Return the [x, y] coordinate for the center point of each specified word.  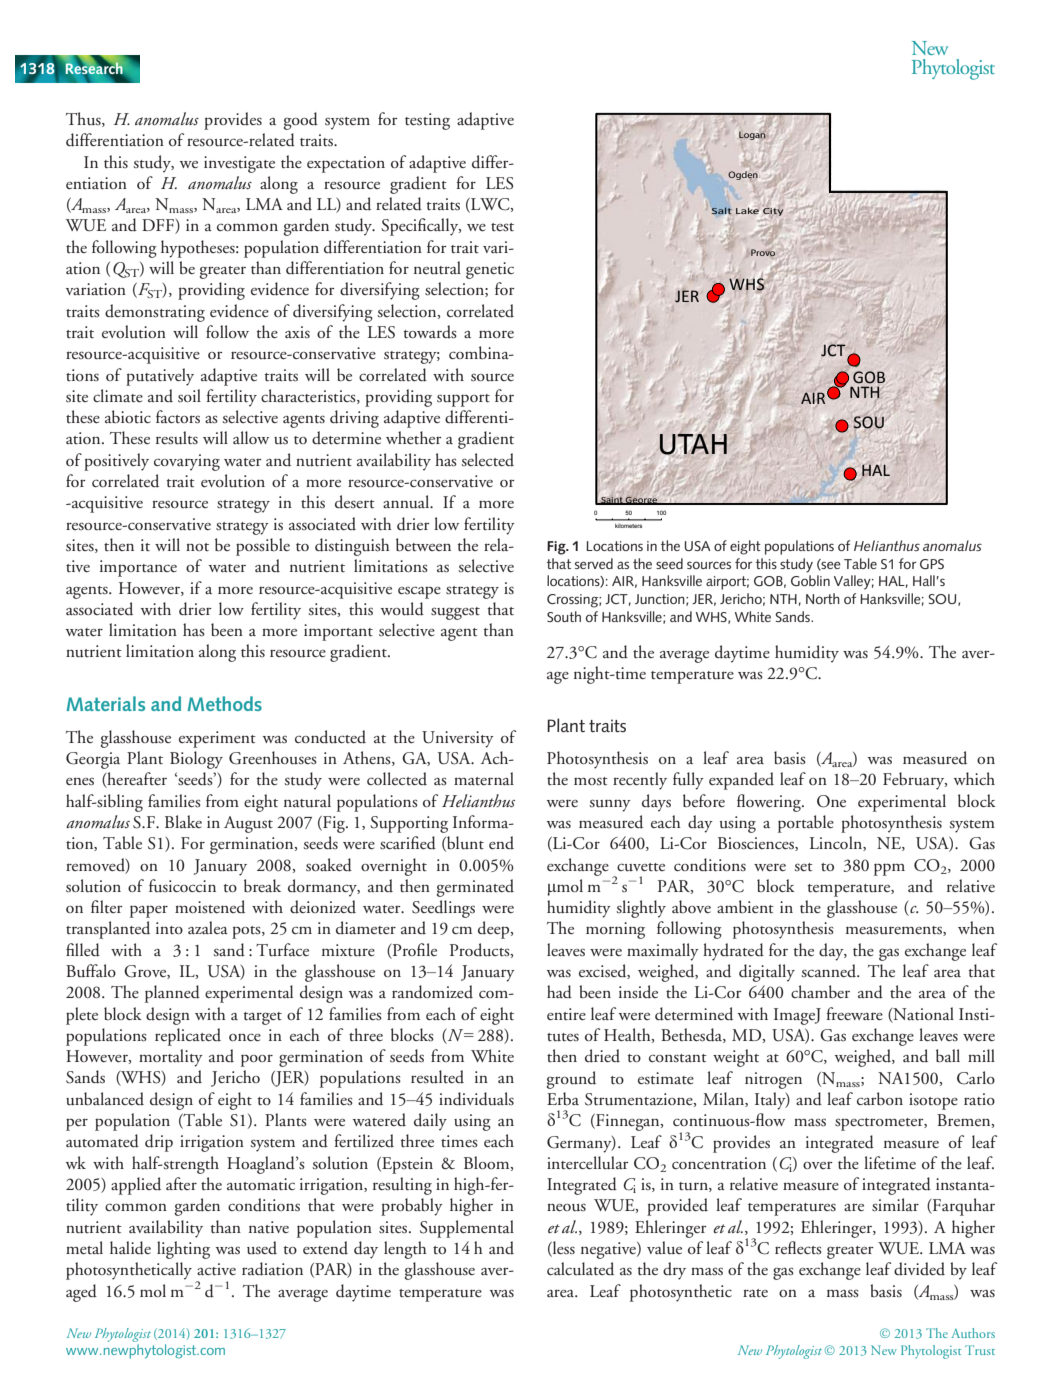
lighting [183, 1250]
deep [495, 930]
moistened [210, 907]
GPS [932, 564]
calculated [580, 1269]
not [197, 547]
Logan [752, 135]
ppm [889, 869]
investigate [239, 164]
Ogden [743, 175]
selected [487, 460]
